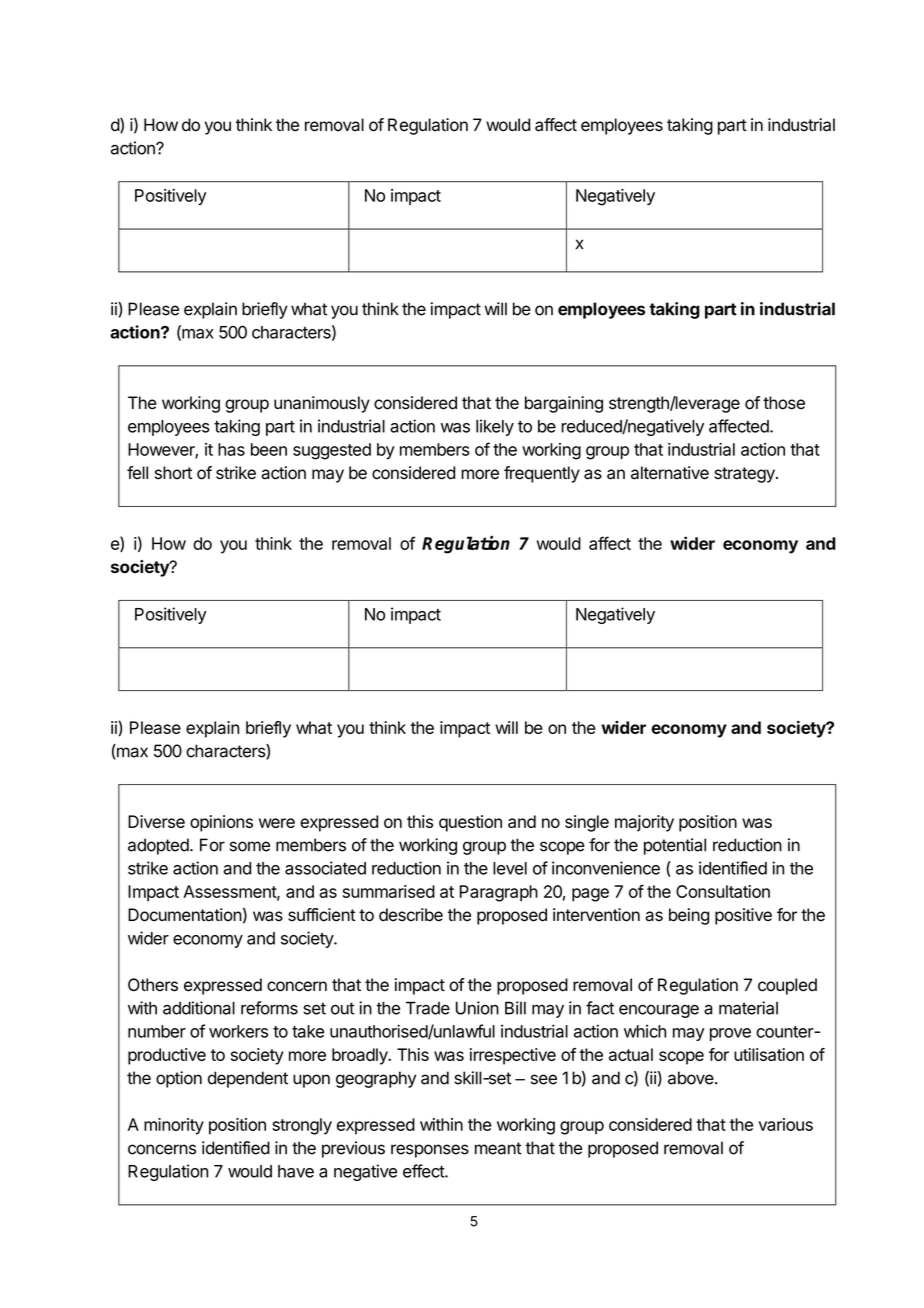 The image size is (924, 1308). I want to click on has, so click(231, 449).
